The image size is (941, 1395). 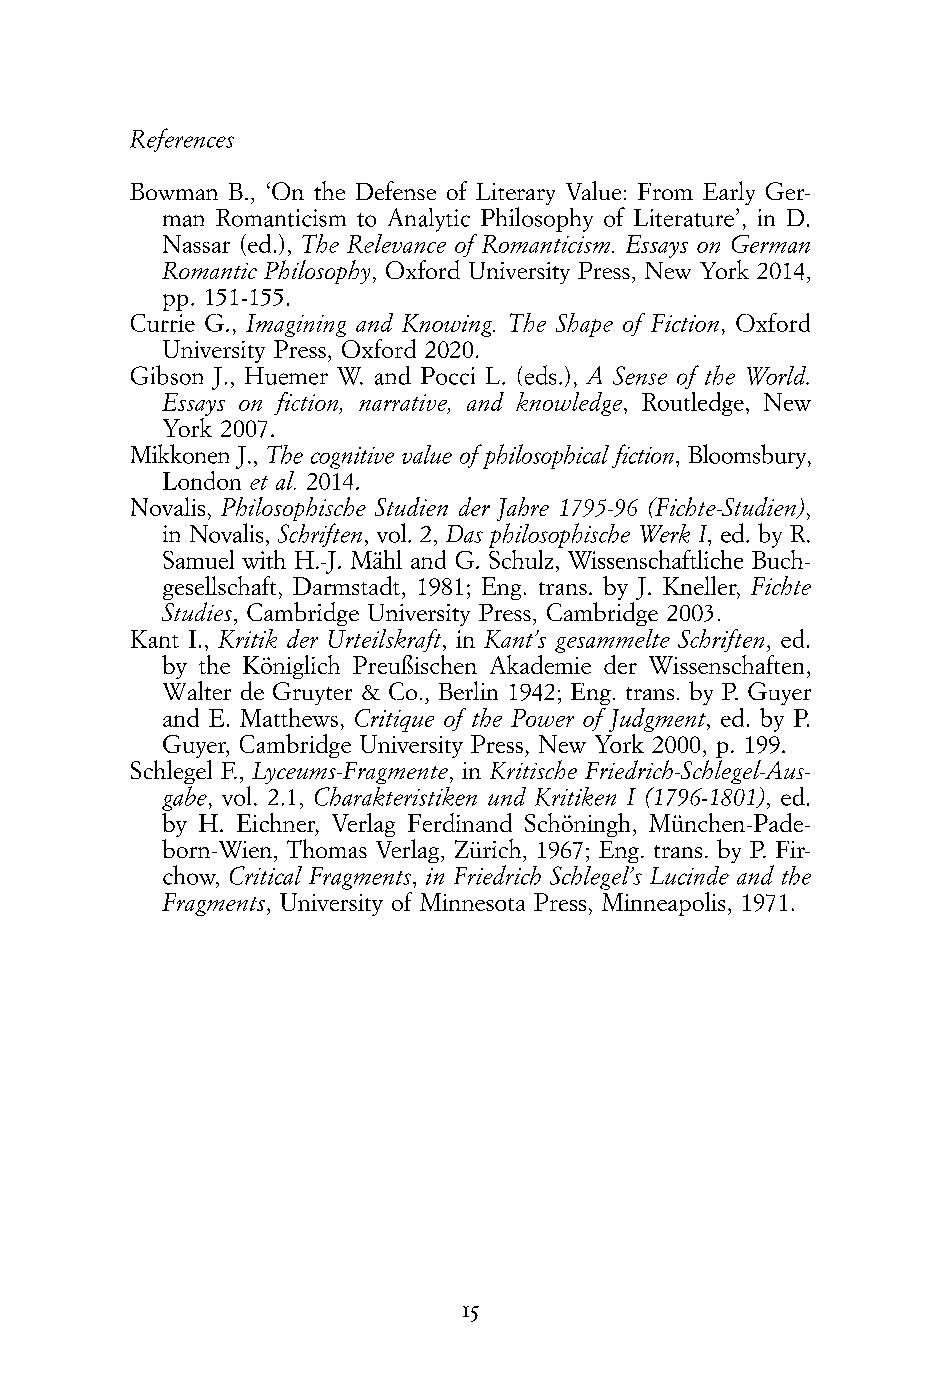 What do you see at coordinates (729, 193) in the screenshot?
I see `Early` at bounding box center [729, 193].
